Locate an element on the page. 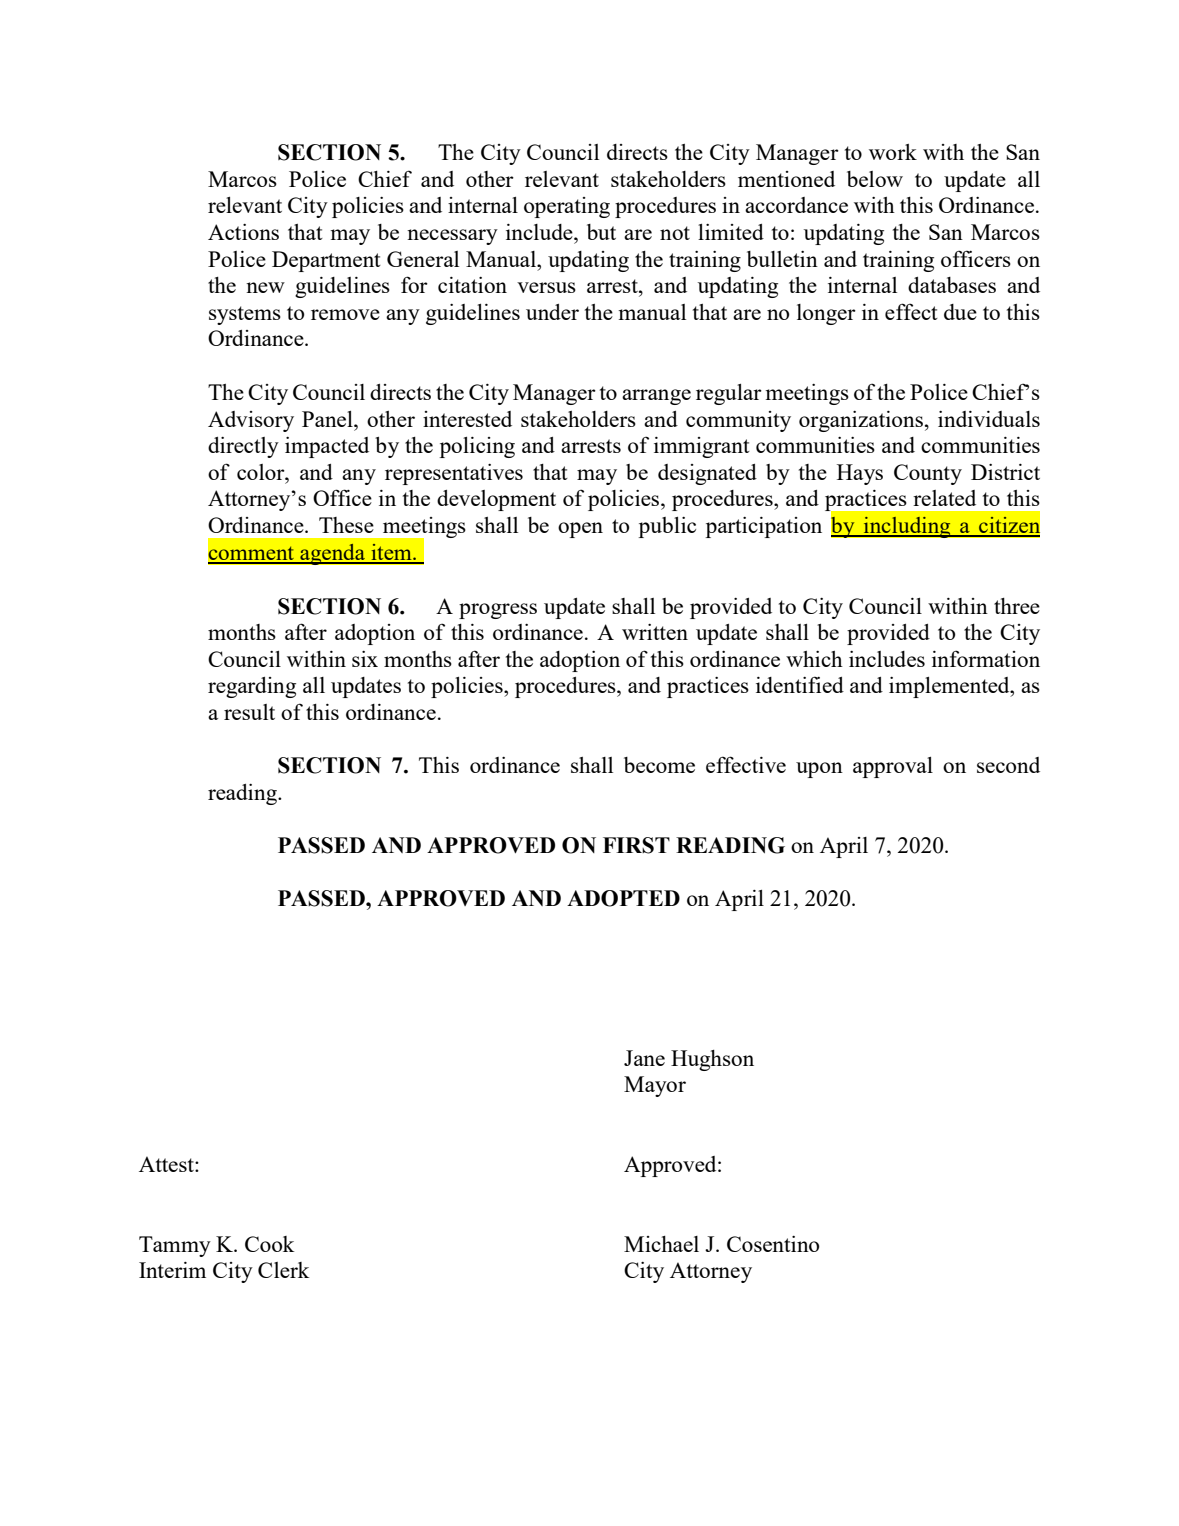  below is located at coordinates (875, 179).
